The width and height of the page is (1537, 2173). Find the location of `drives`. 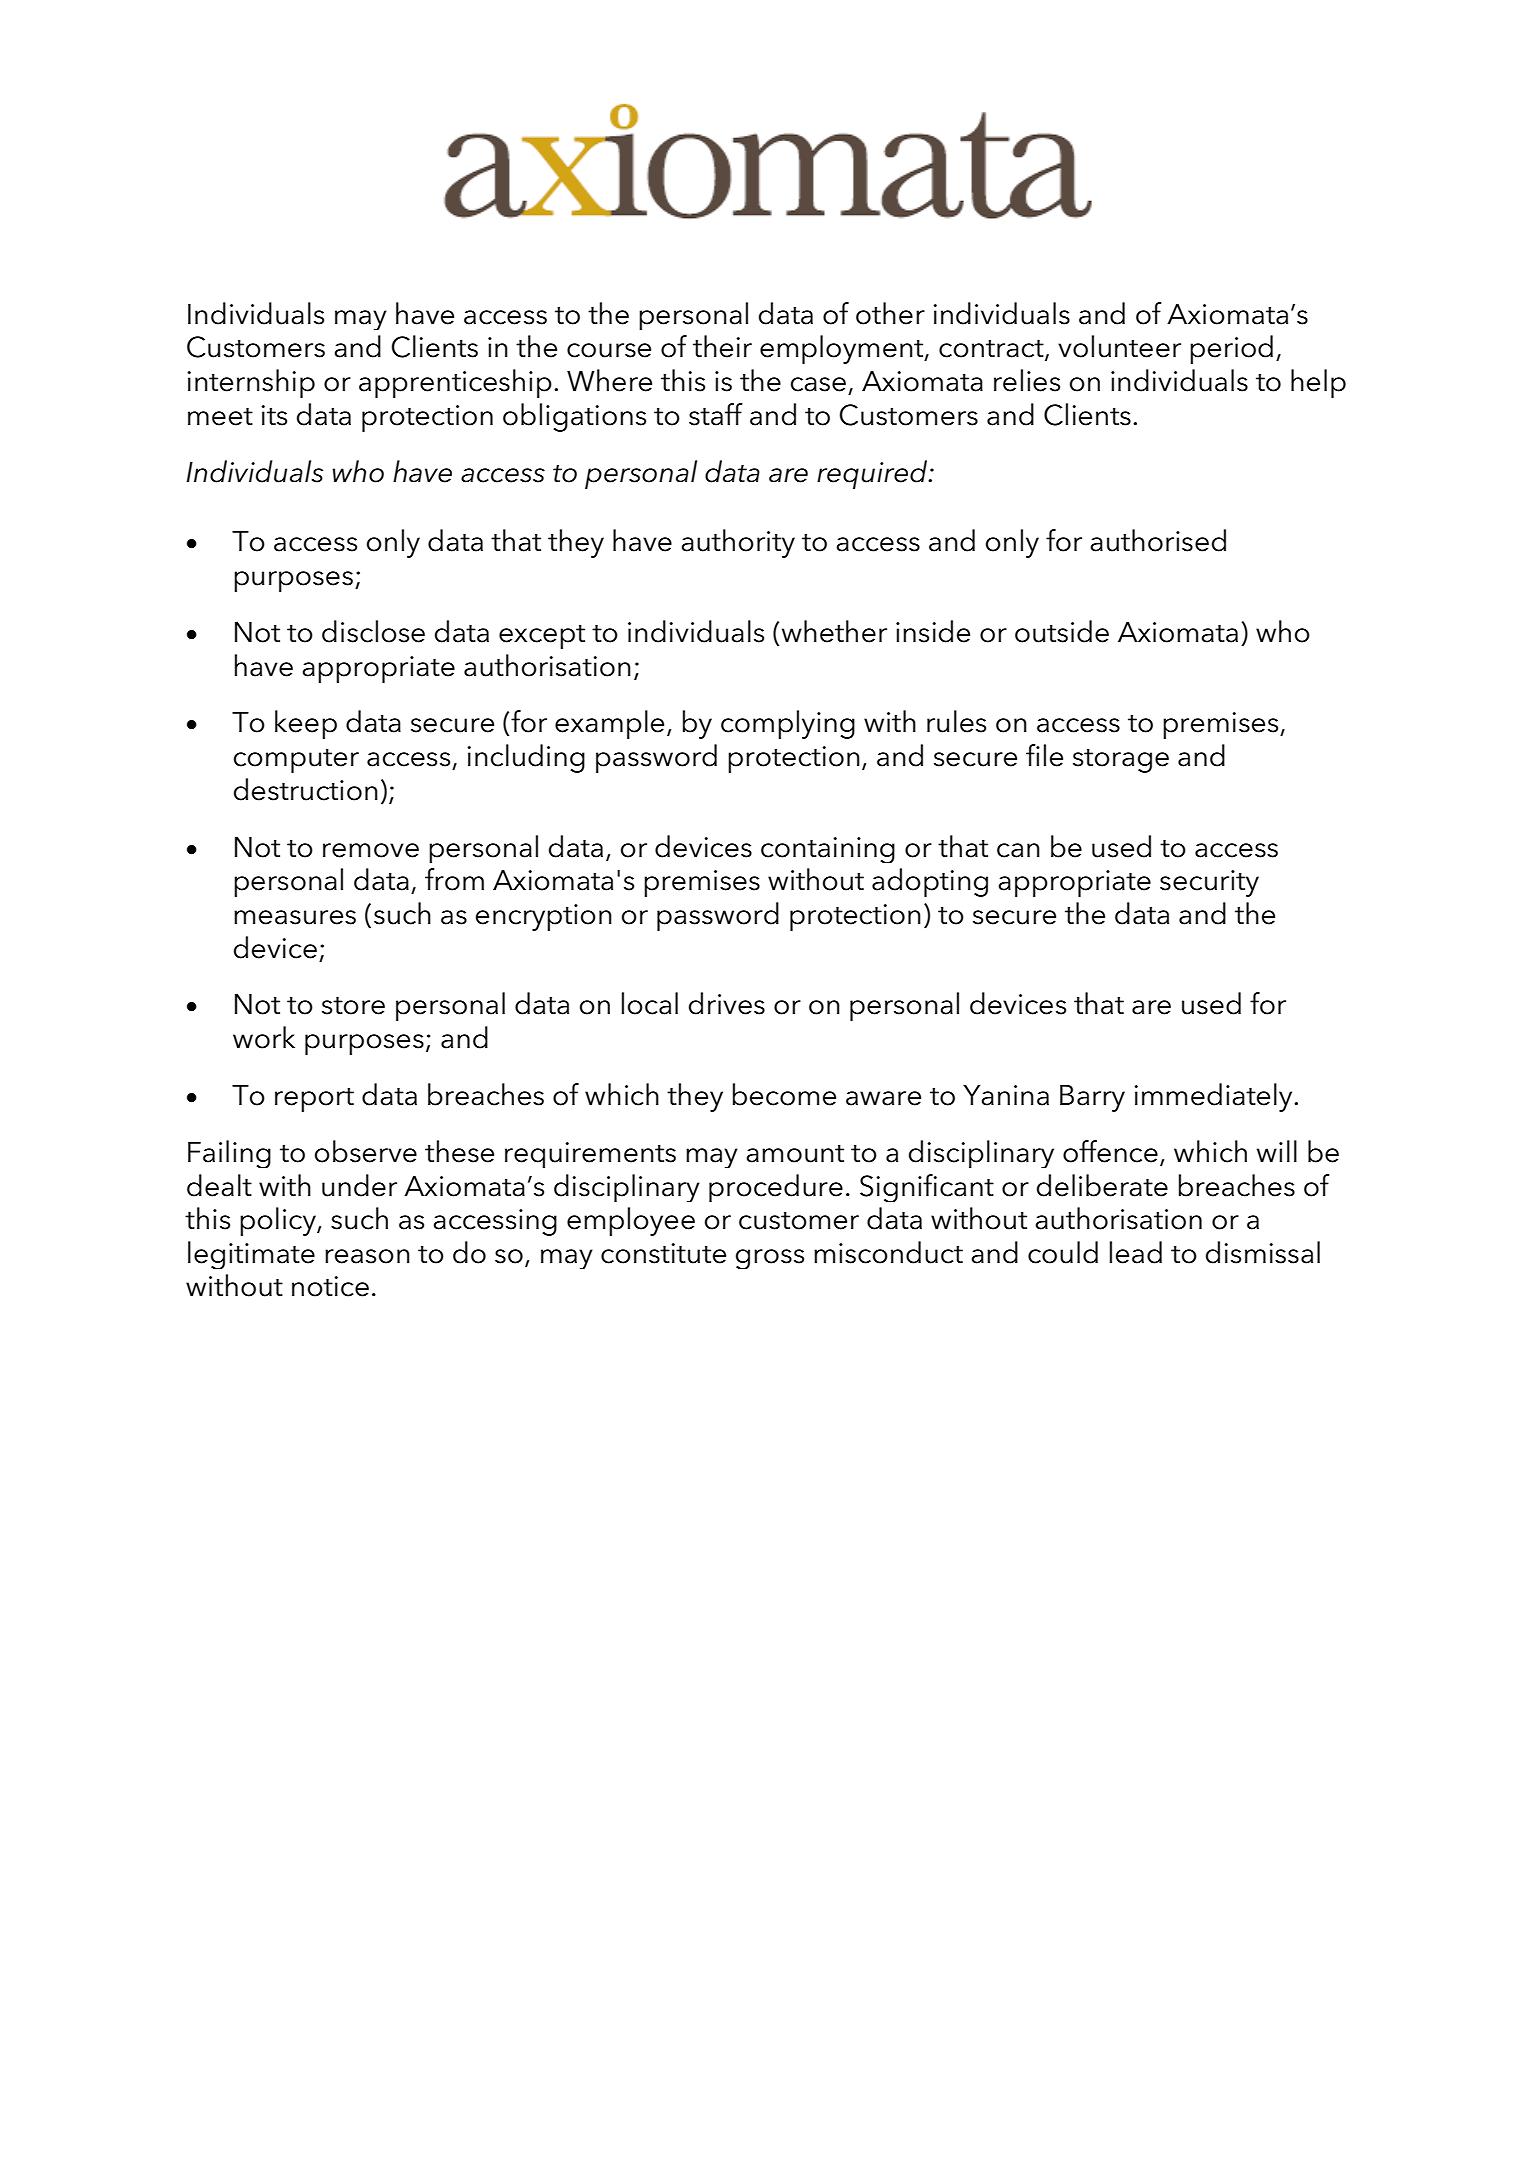

drives is located at coordinates (727, 1003).
